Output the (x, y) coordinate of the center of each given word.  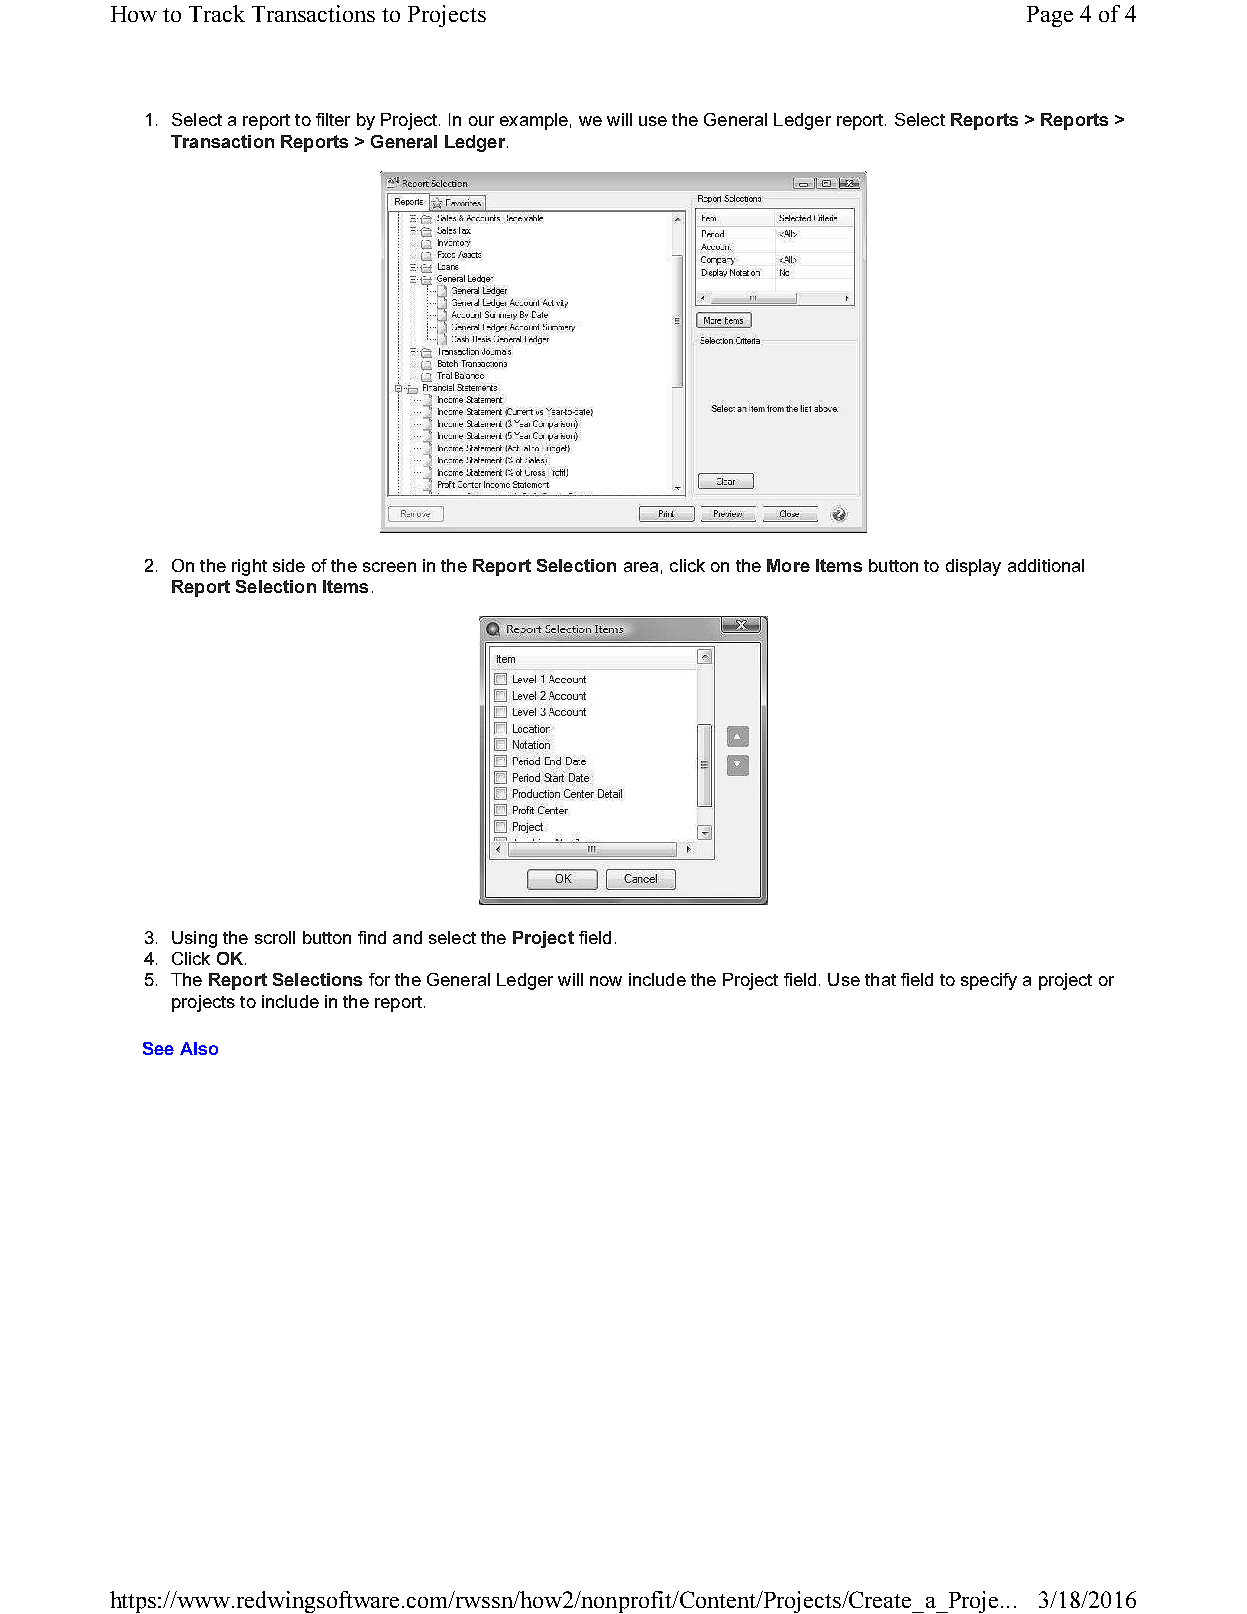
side (289, 565)
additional (1046, 565)
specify (989, 981)
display (973, 567)
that (880, 979)
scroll (275, 937)
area (641, 567)
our (481, 121)
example (534, 121)
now (606, 981)
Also (199, 1048)
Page (1050, 16)
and (407, 937)
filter (333, 119)
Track (217, 13)
